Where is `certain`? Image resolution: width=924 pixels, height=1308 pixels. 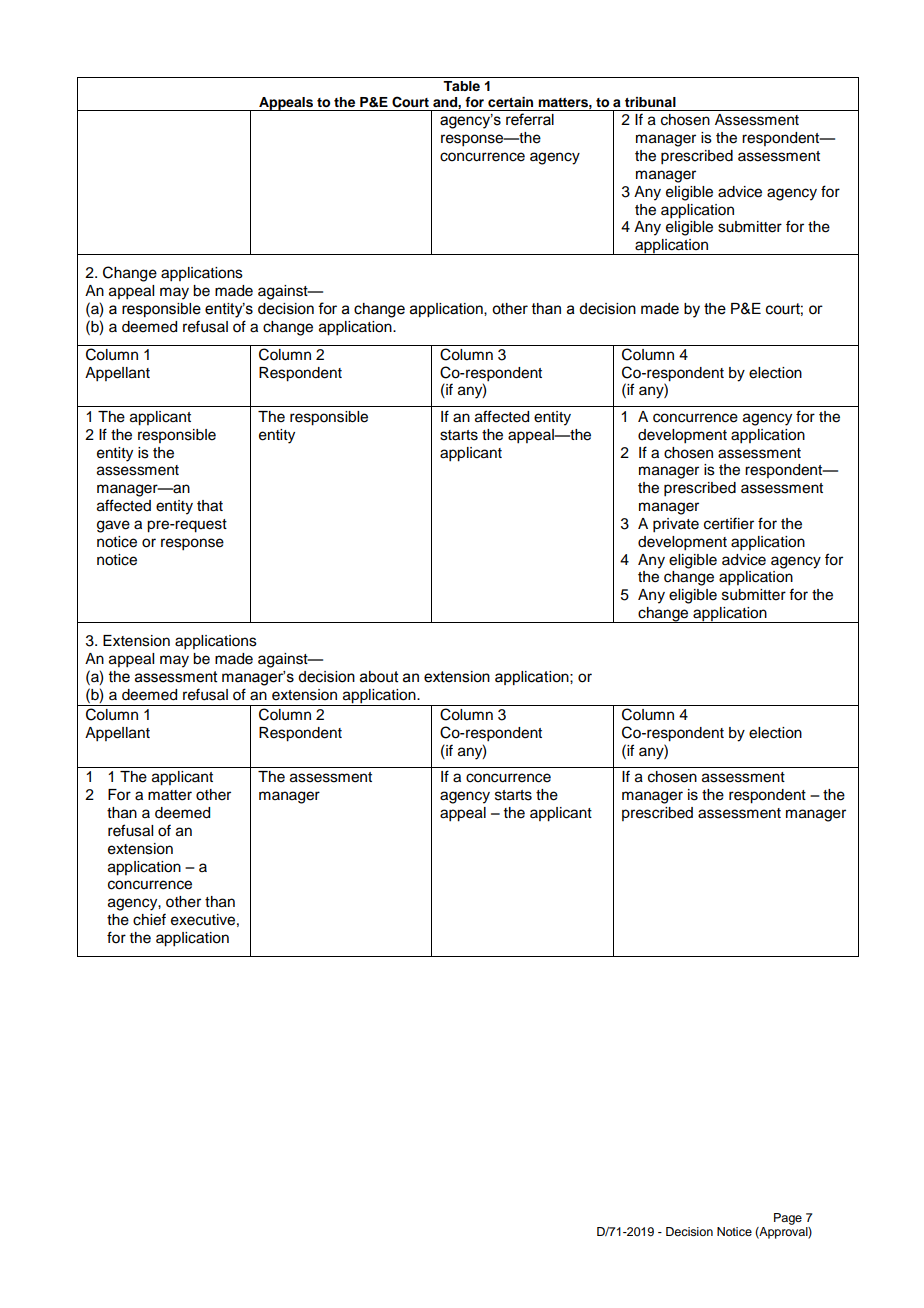 certain is located at coordinates (510, 102).
